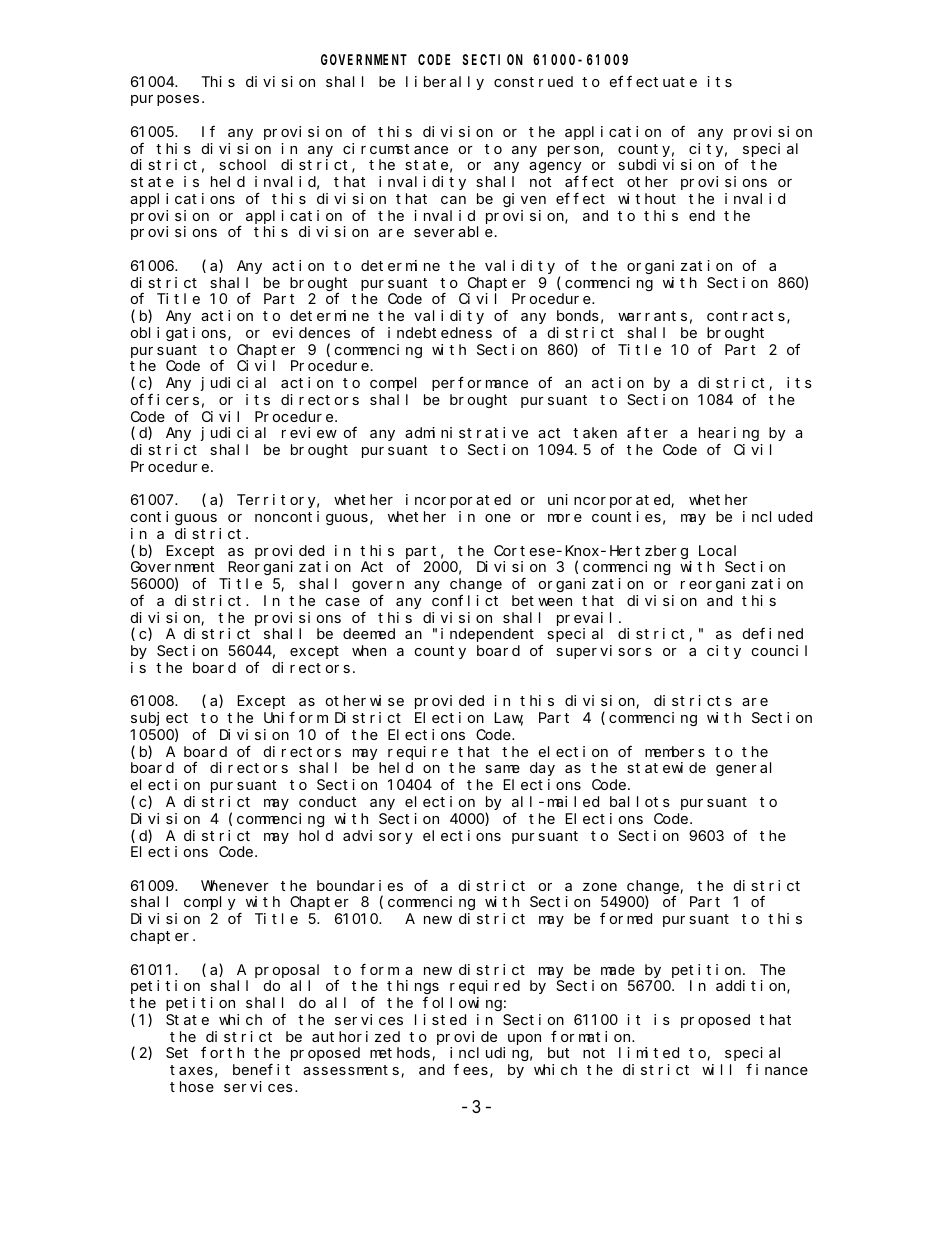 The height and width of the page is (1233, 952). What do you see at coordinates (343, 602) in the page?
I see `case` at bounding box center [343, 602].
